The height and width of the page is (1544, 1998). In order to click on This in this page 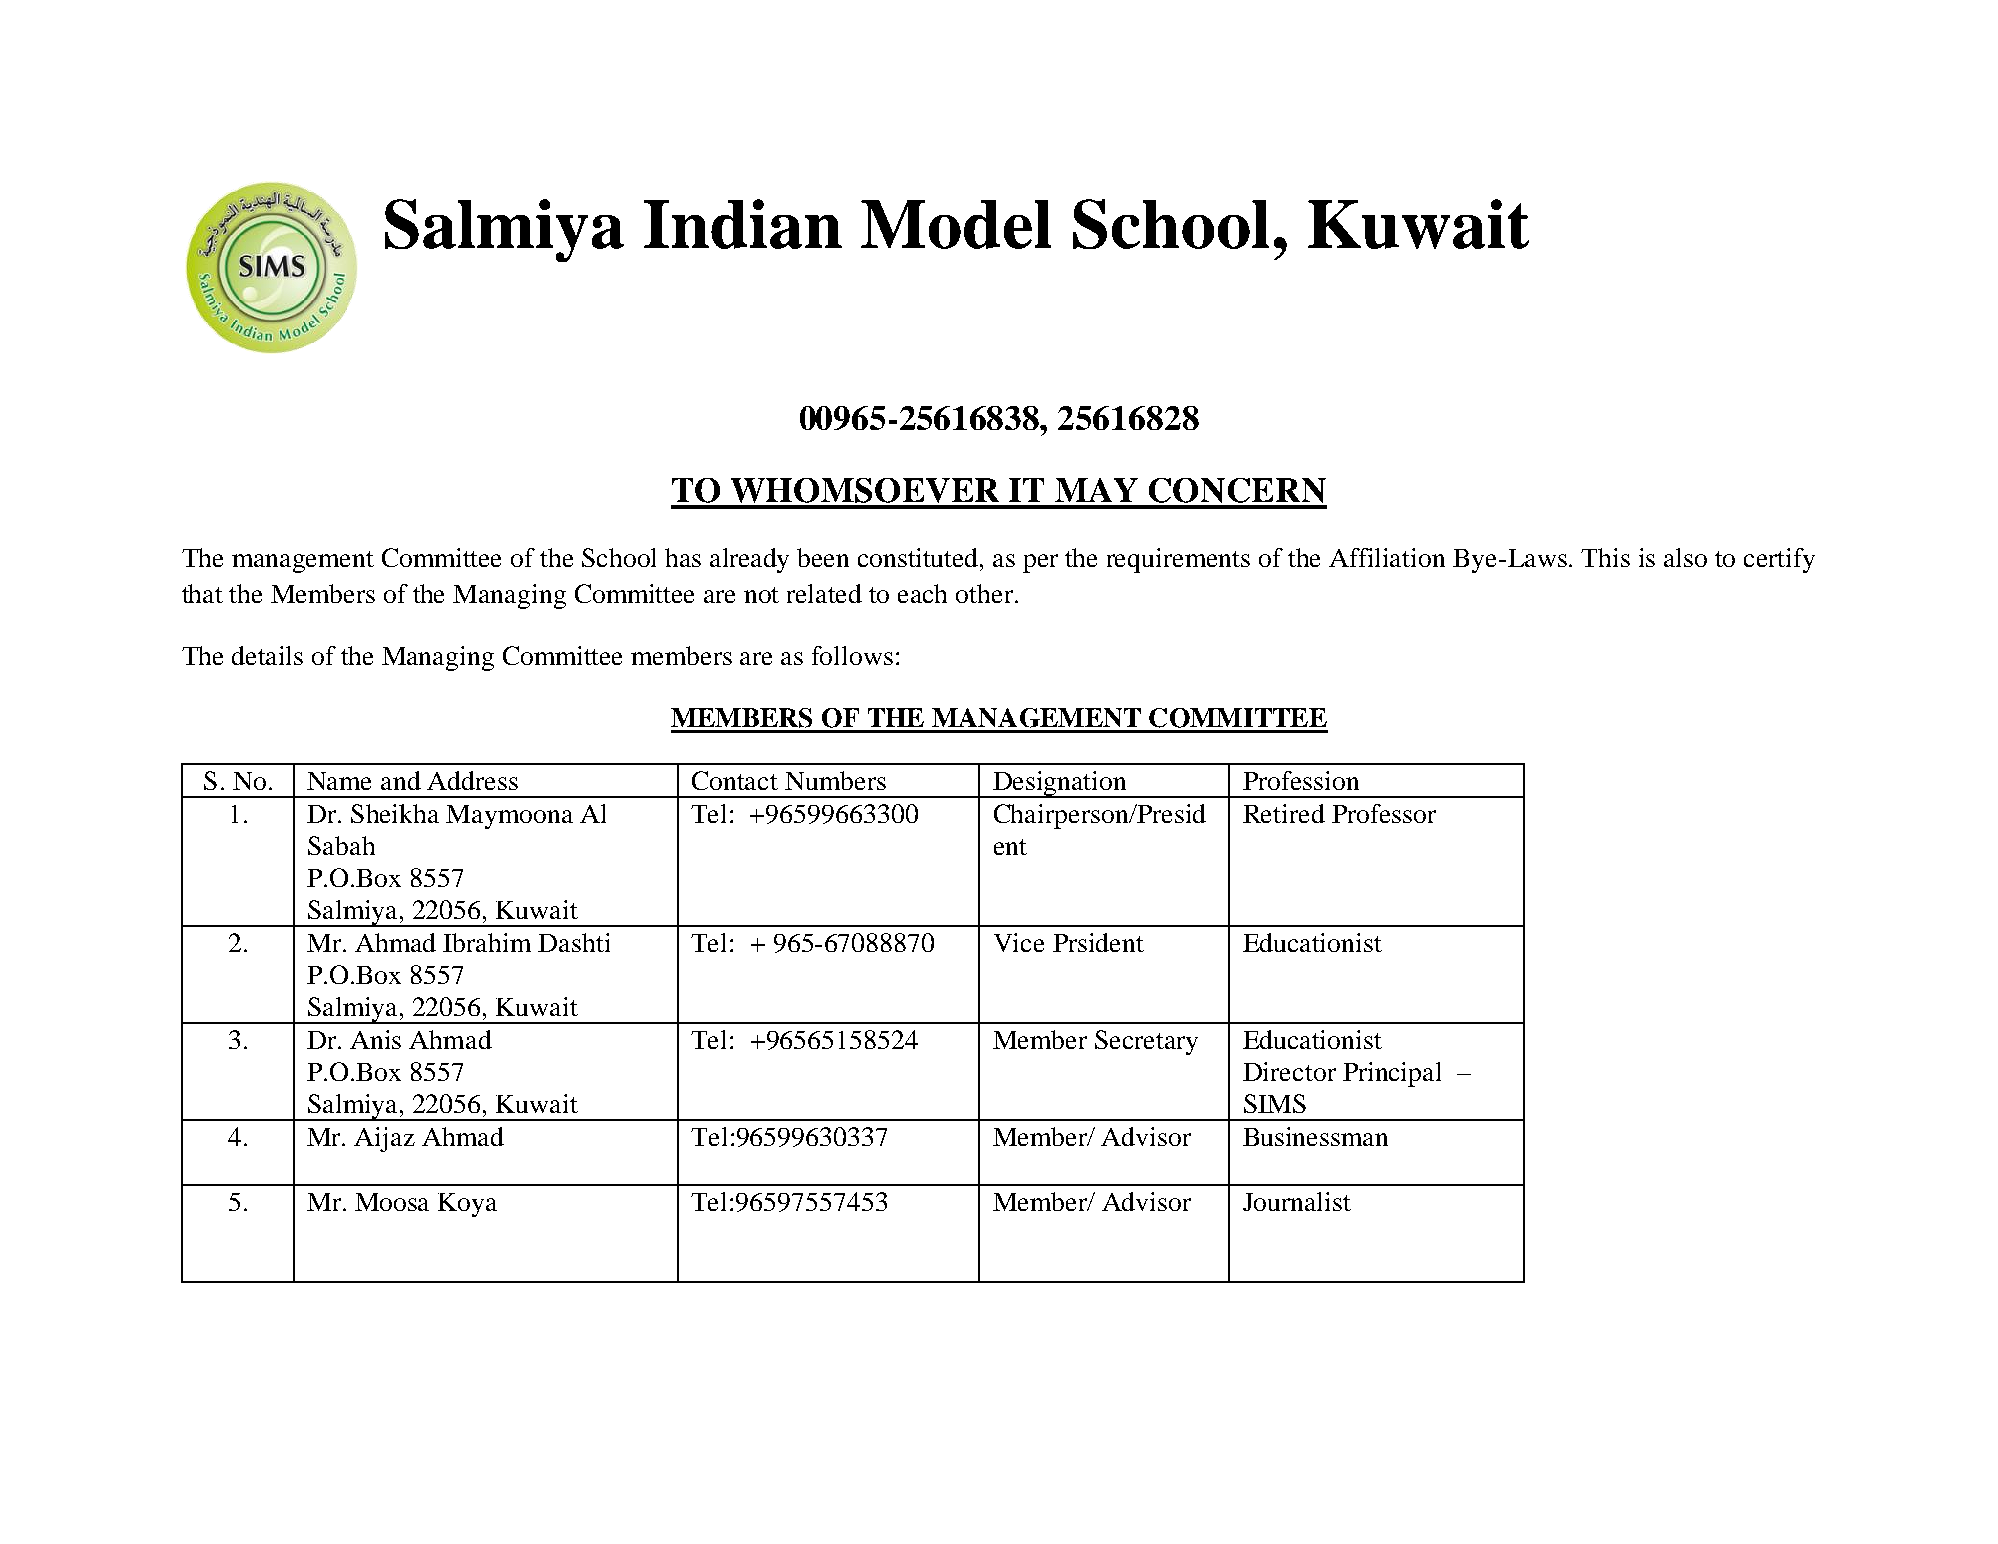, I will do `click(1605, 557)`.
